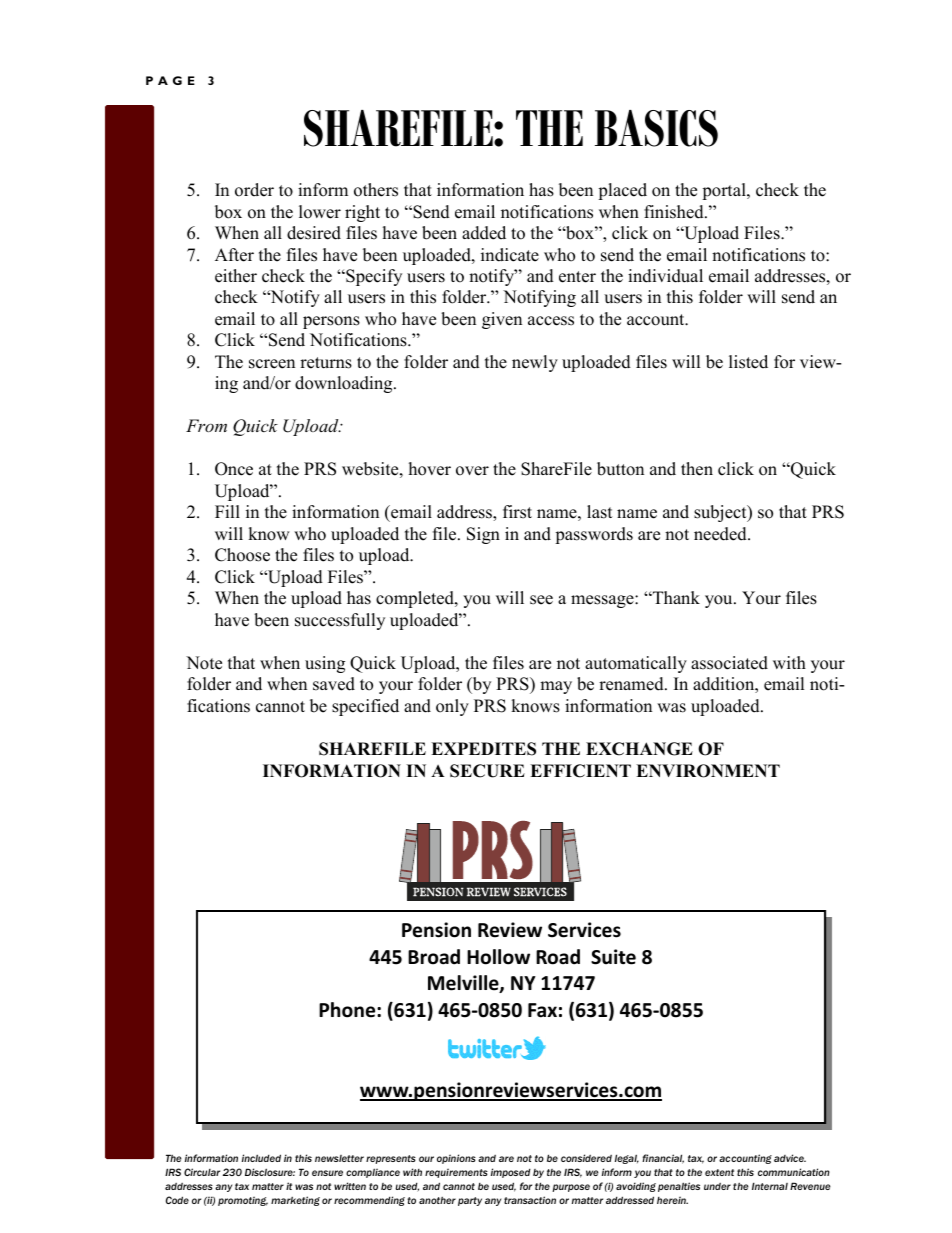 The width and height of the screenshot is (952, 1233). Describe the element at coordinates (517, 512) in the screenshot. I see `first` at that location.
